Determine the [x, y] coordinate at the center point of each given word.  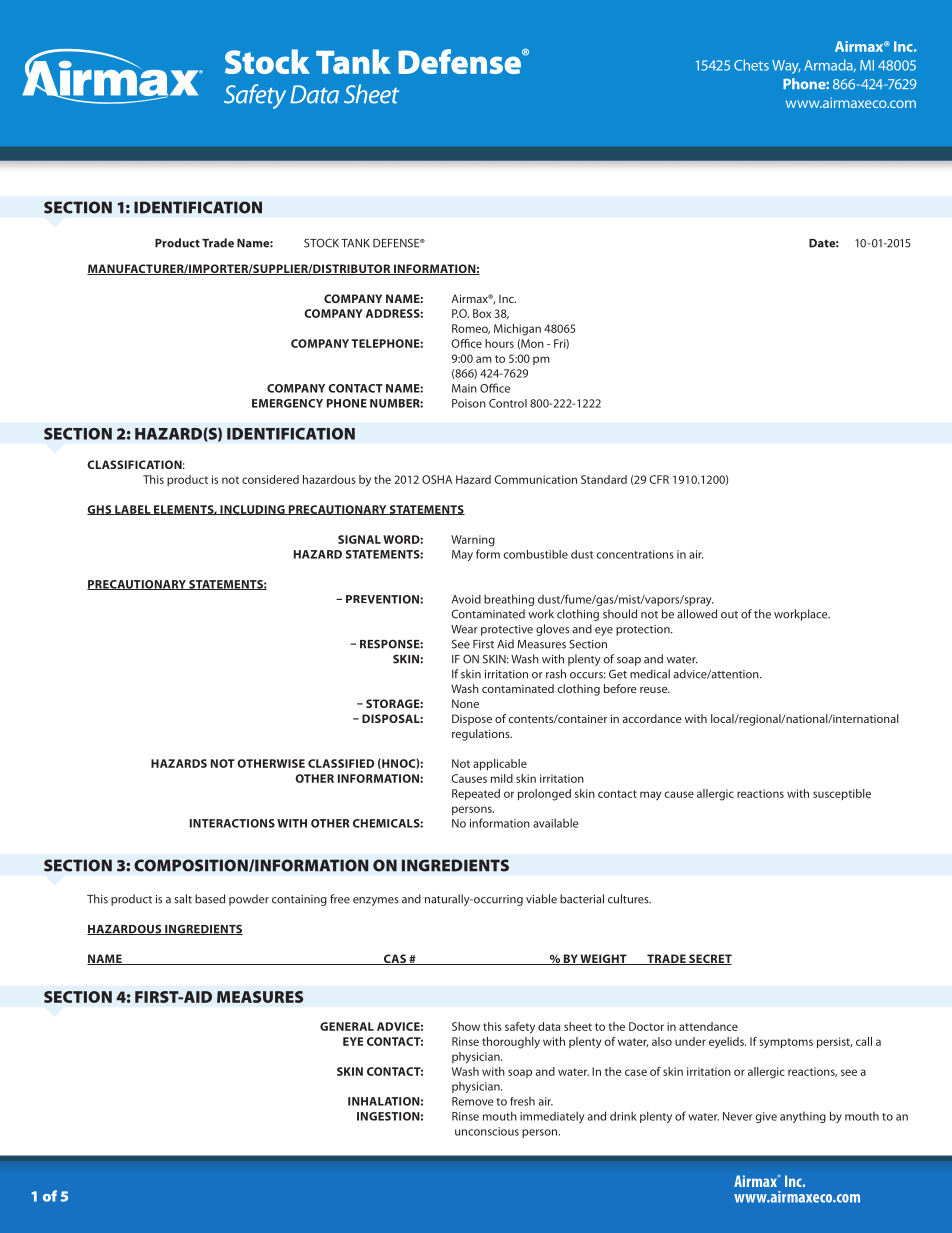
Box [482, 313]
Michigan [517, 330]
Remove [472, 1101]
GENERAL [347, 1026]
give [766, 1117]
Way [786, 67]
